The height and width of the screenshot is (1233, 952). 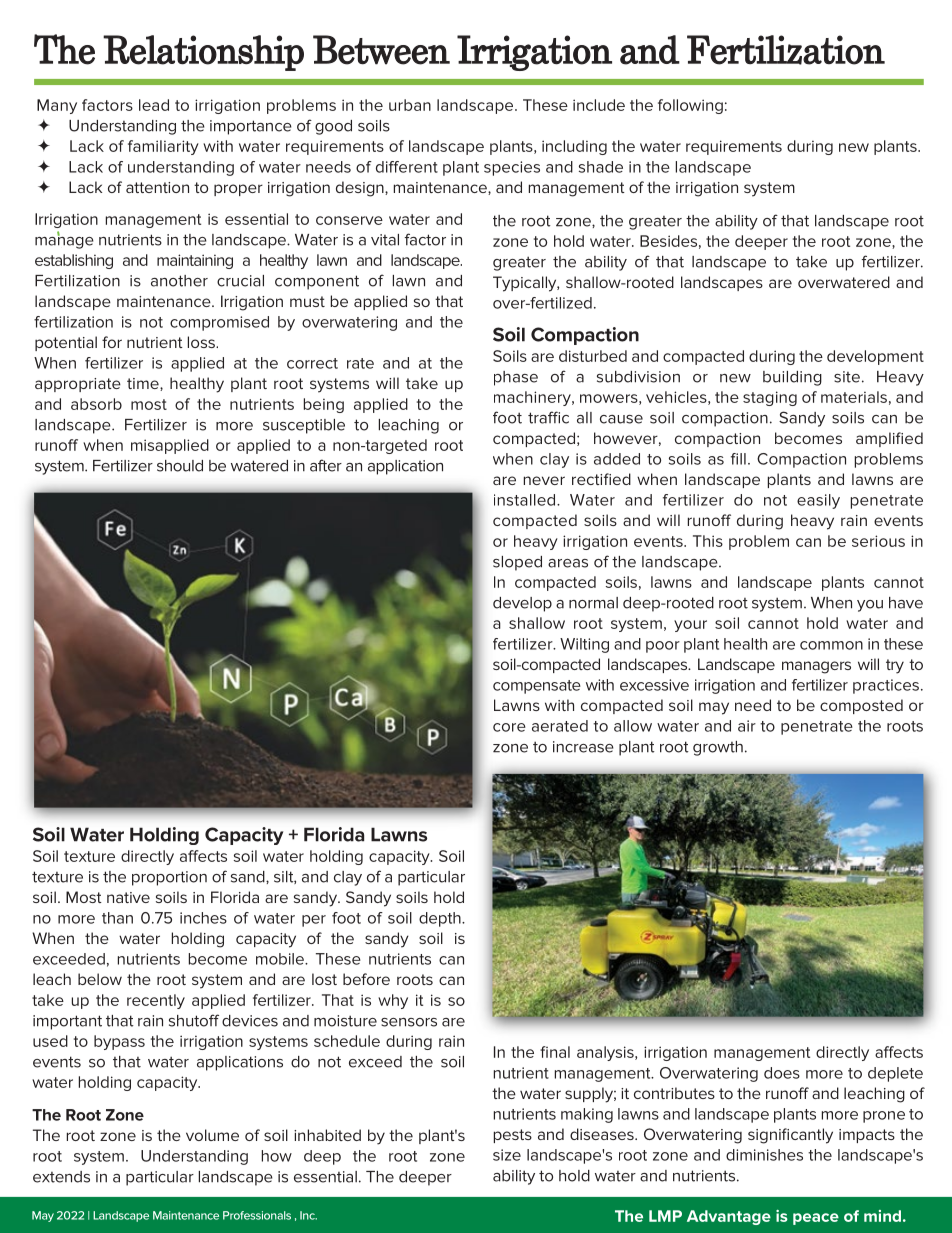 I want to click on core, so click(x=509, y=727).
